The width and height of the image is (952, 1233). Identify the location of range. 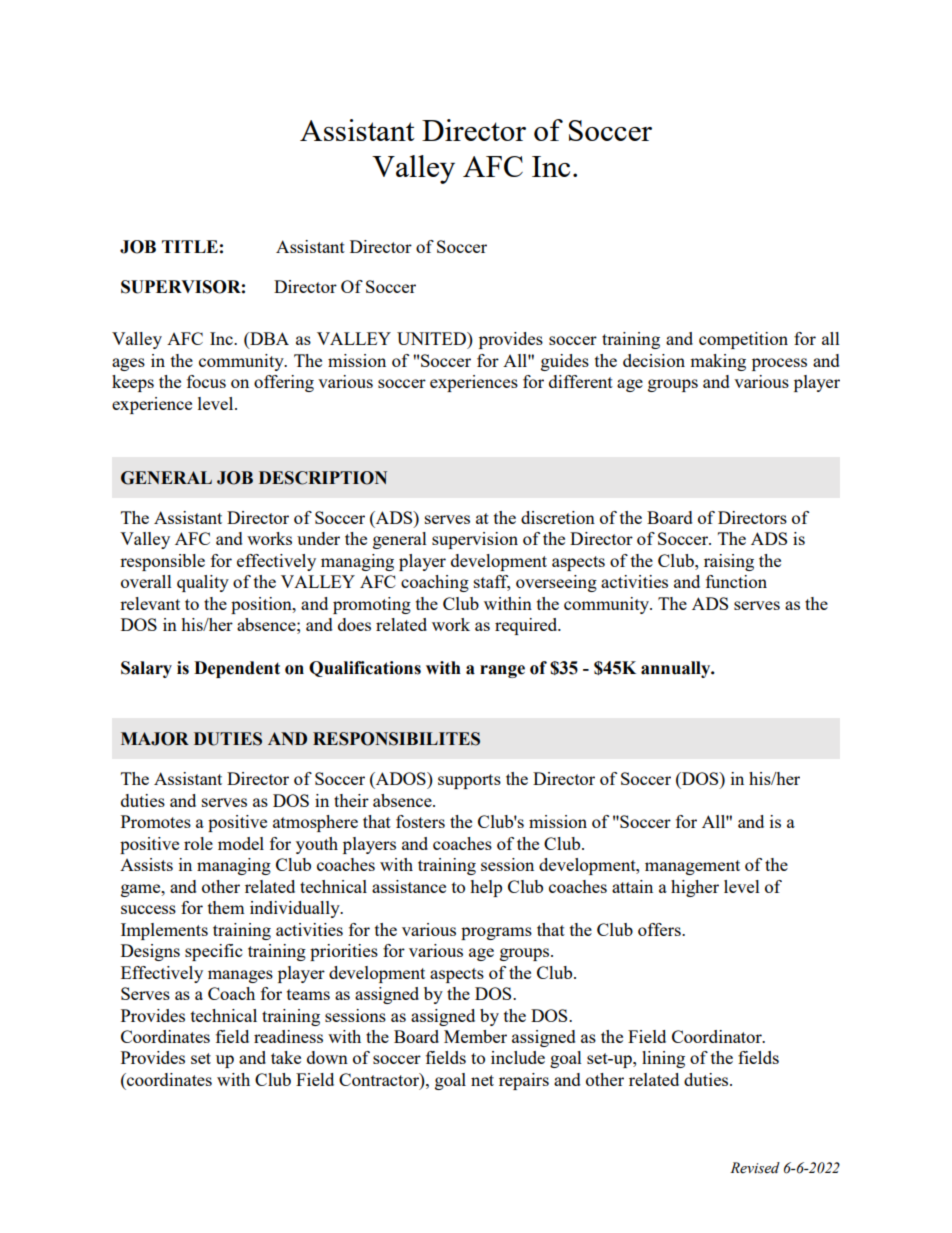
(502, 671).
